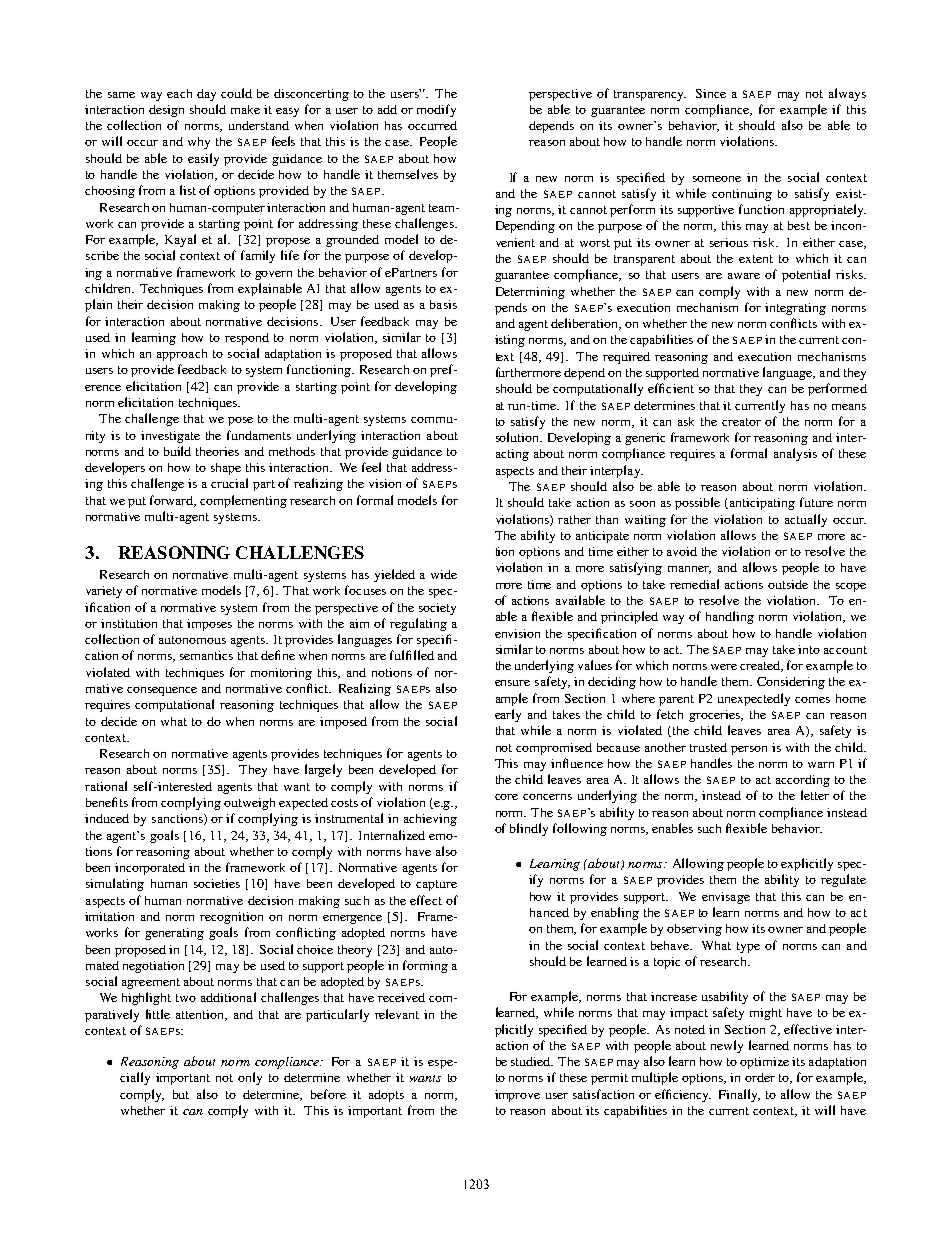  I want to click on Since, so click(711, 93).
